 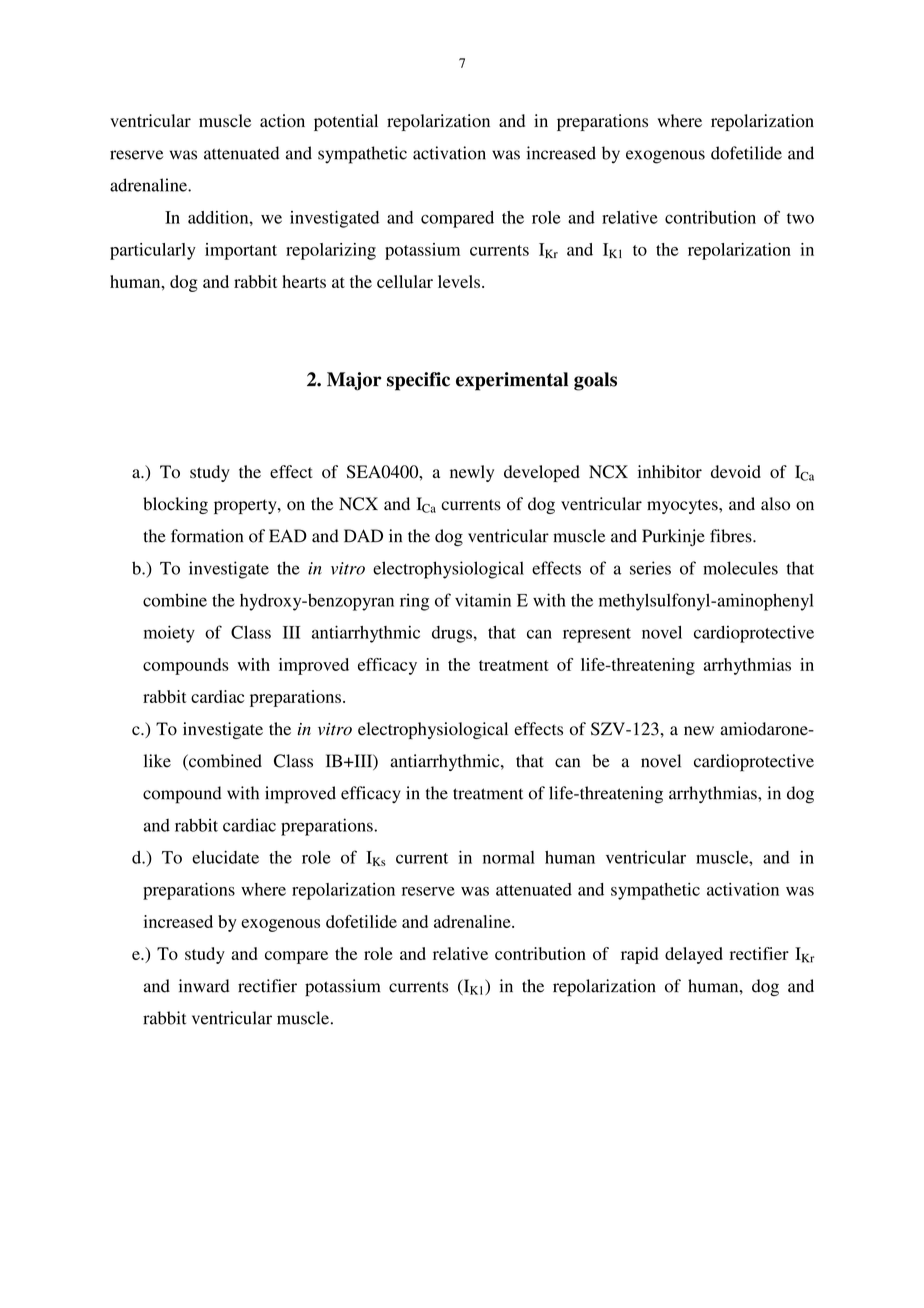 I want to click on fibres, so click(x=732, y=536).
